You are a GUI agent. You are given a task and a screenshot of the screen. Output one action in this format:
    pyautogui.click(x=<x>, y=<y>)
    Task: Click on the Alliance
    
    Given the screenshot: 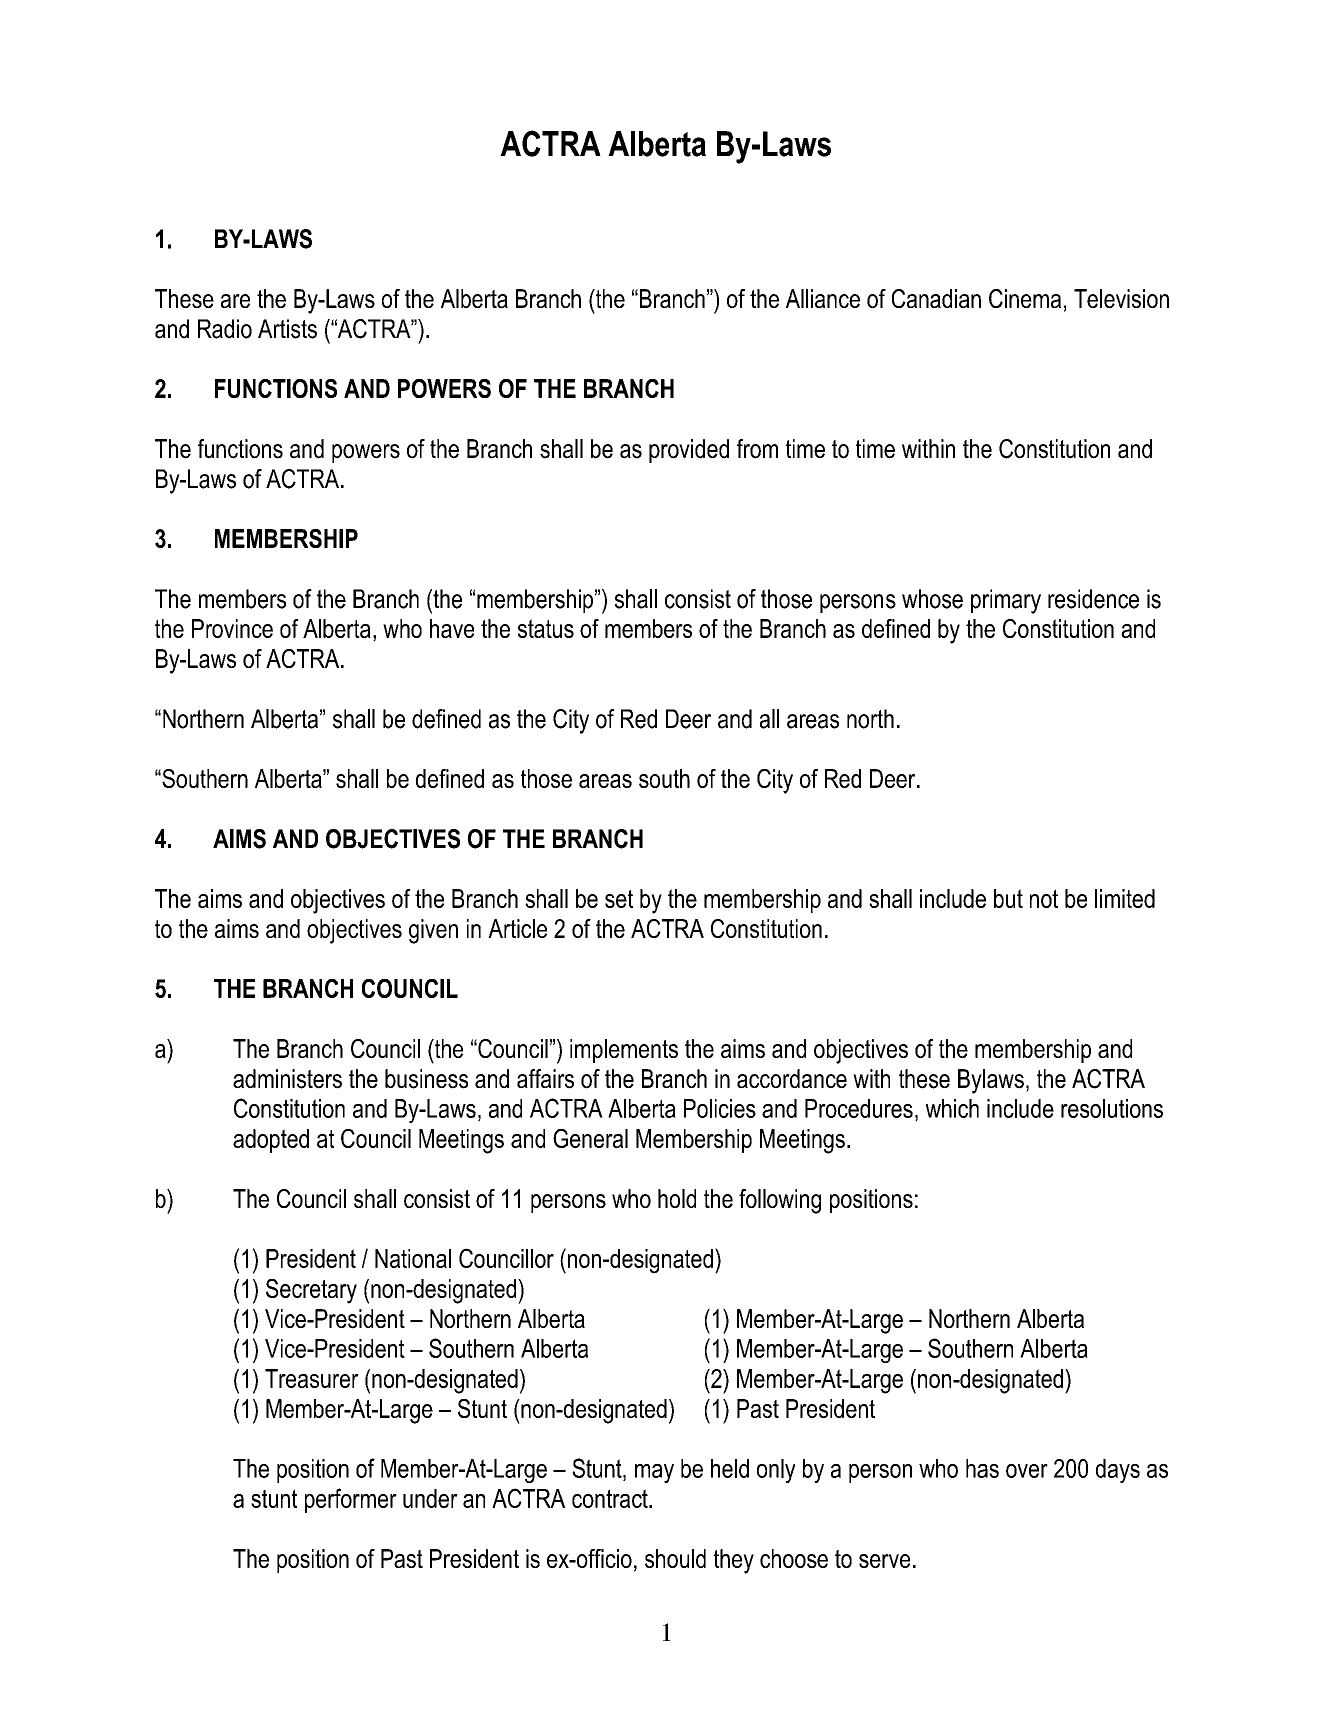 What is the action you would take?
    pyautogui.click(x=823, y=298)
